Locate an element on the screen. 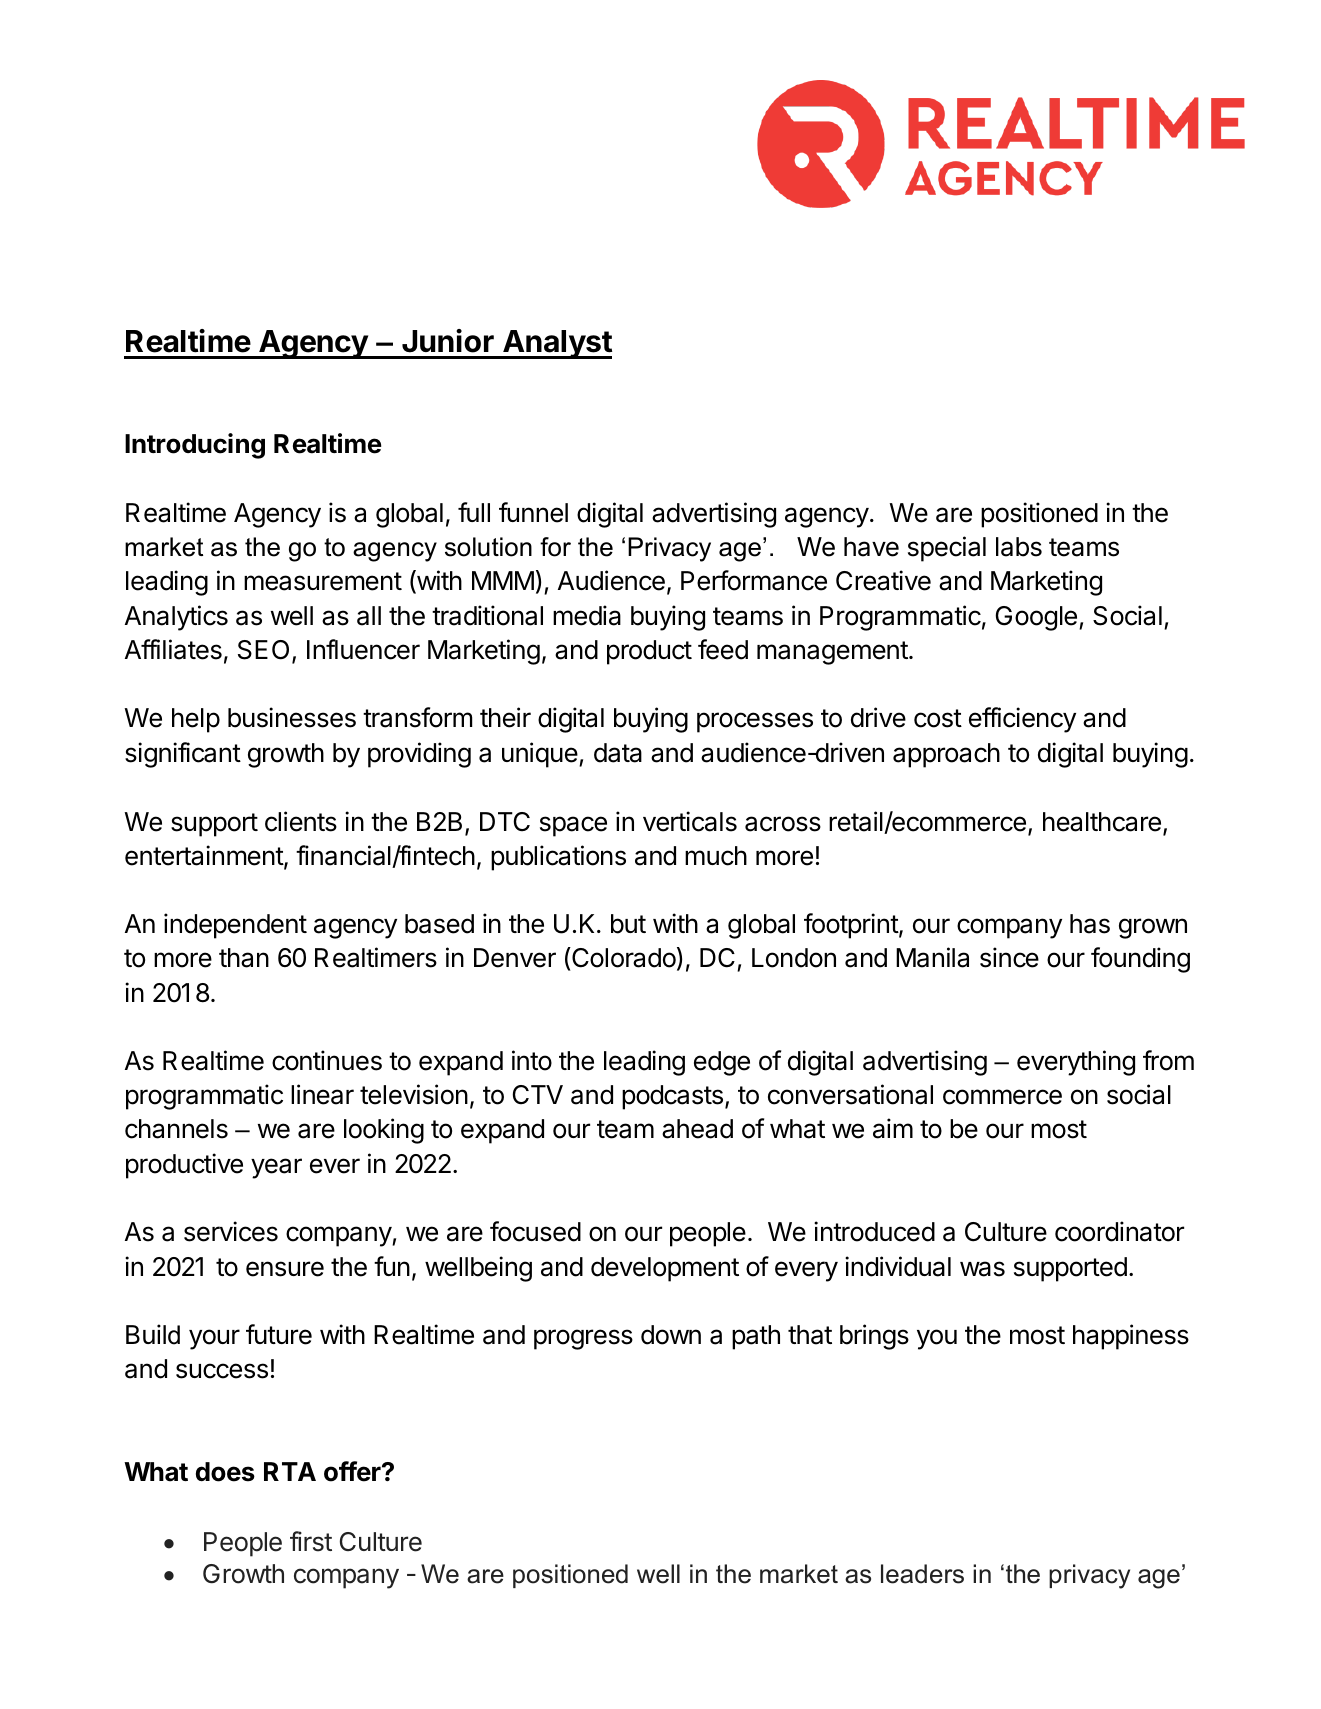  businesses is located at coordinates (292, 717).
